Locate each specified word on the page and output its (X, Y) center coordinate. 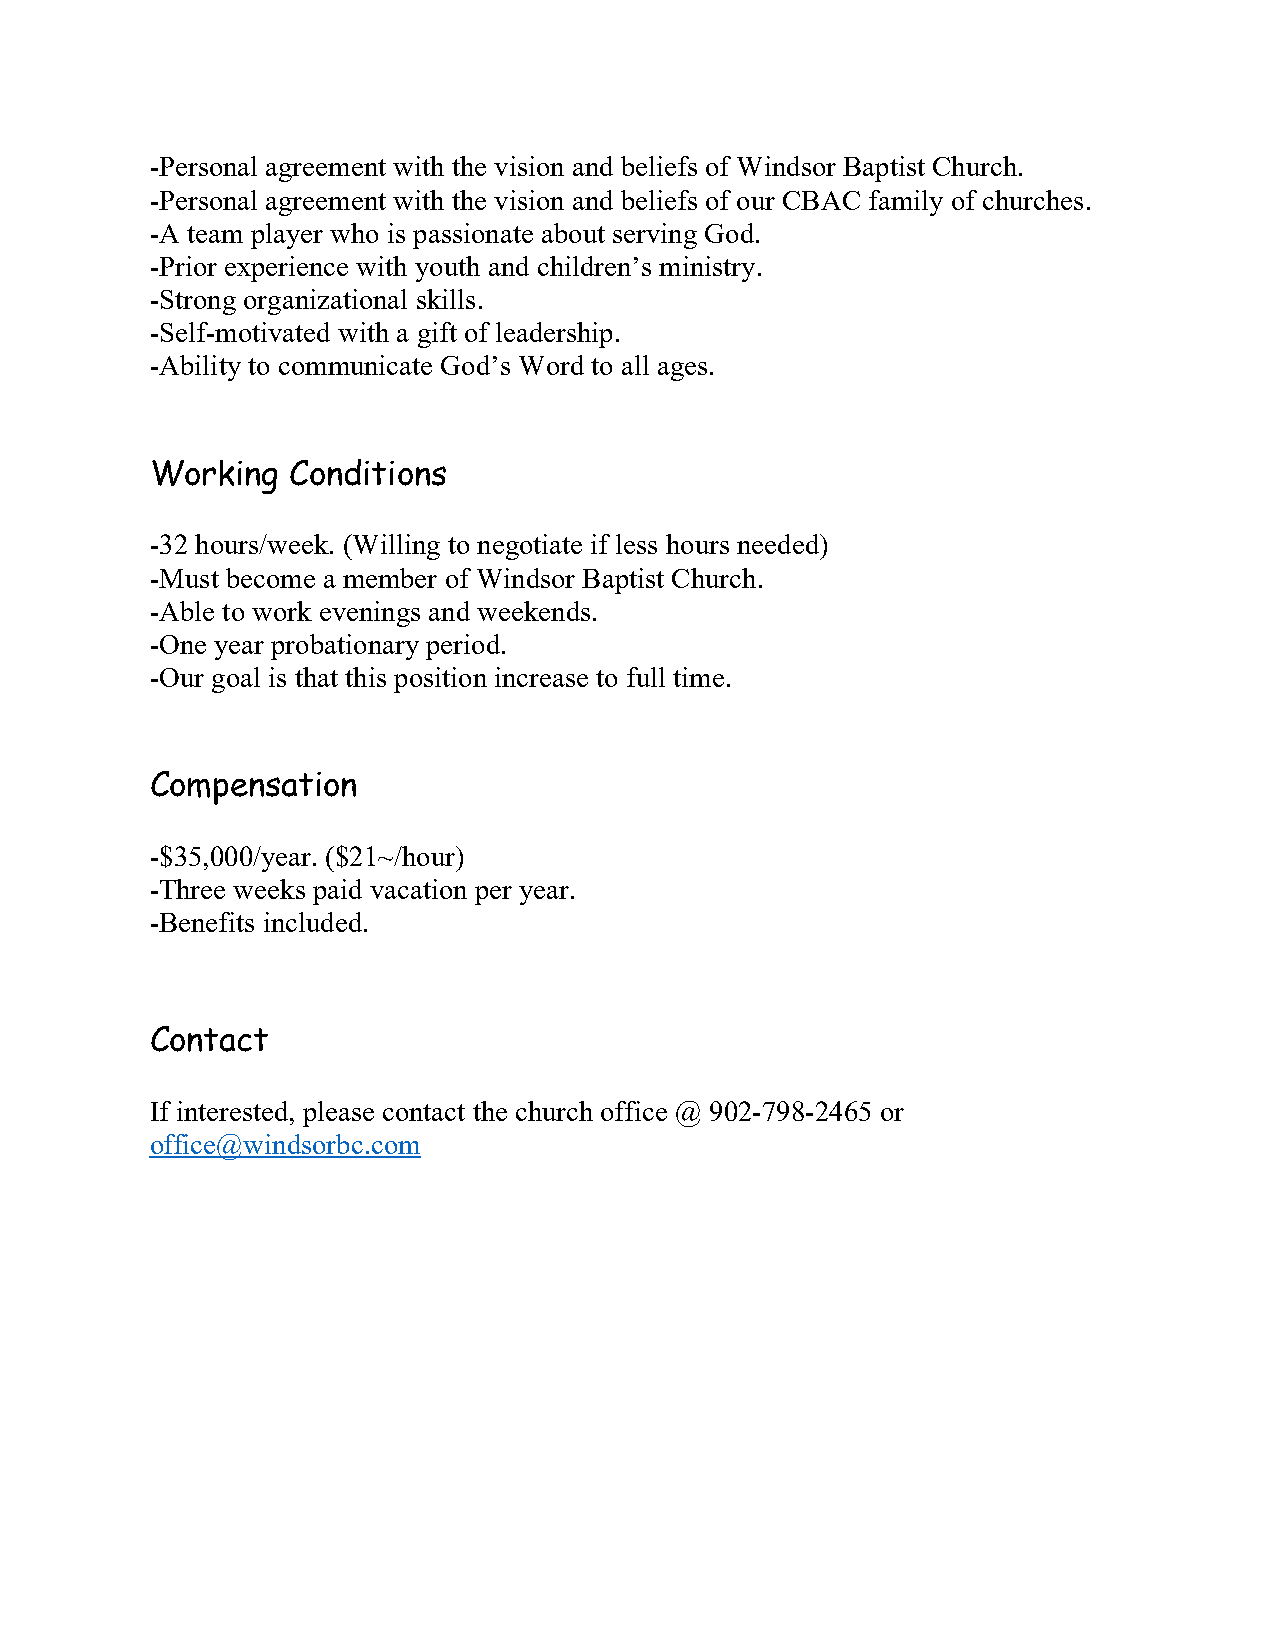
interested (234, 1111)
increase (541, 677)
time (698, 677)
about (573, 233)
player (287, 236)
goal (236, 680)
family (906, 203)
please (338, 1114)
